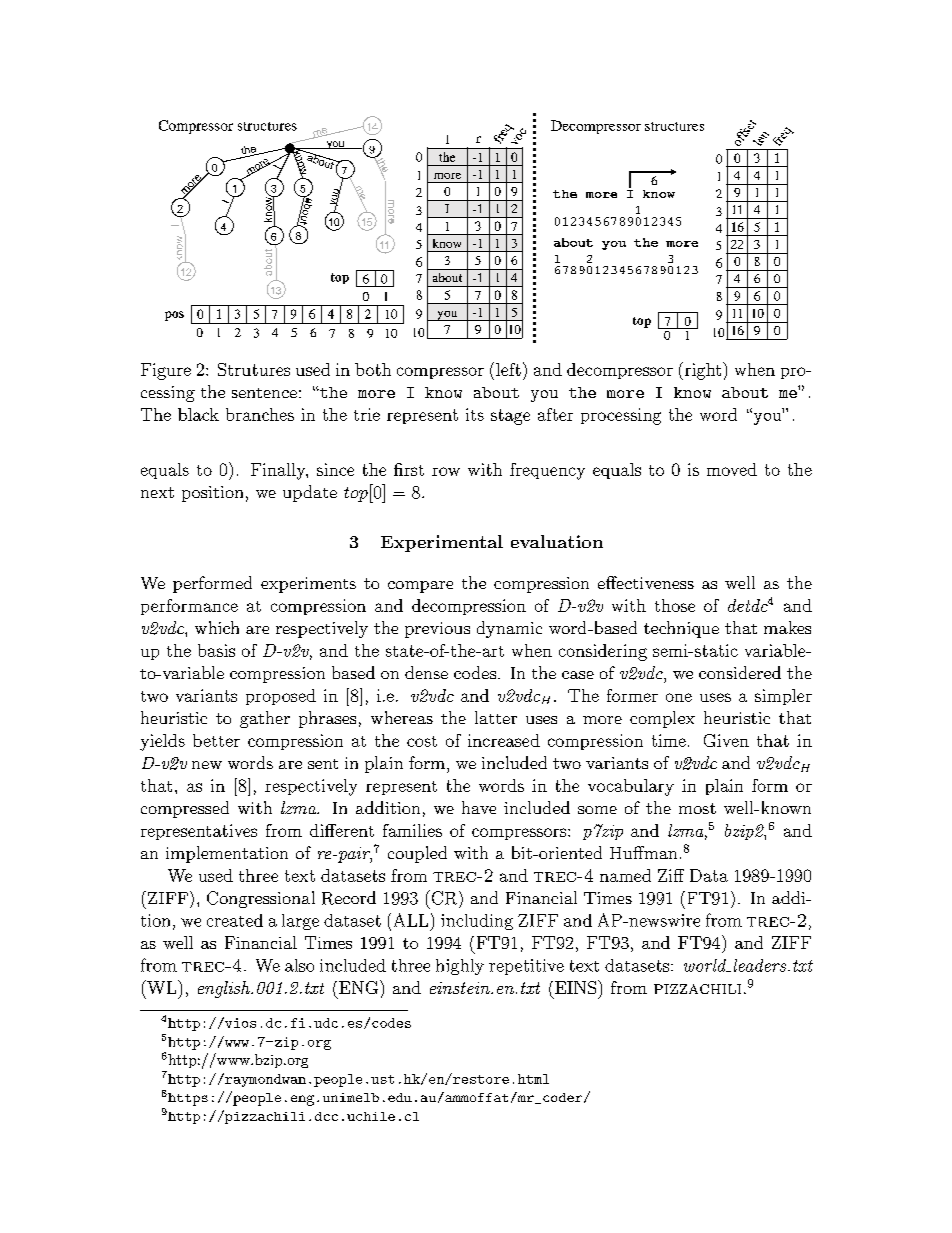 This document has height=1233, width=952. I want to click on considered, so click(740, 672).
